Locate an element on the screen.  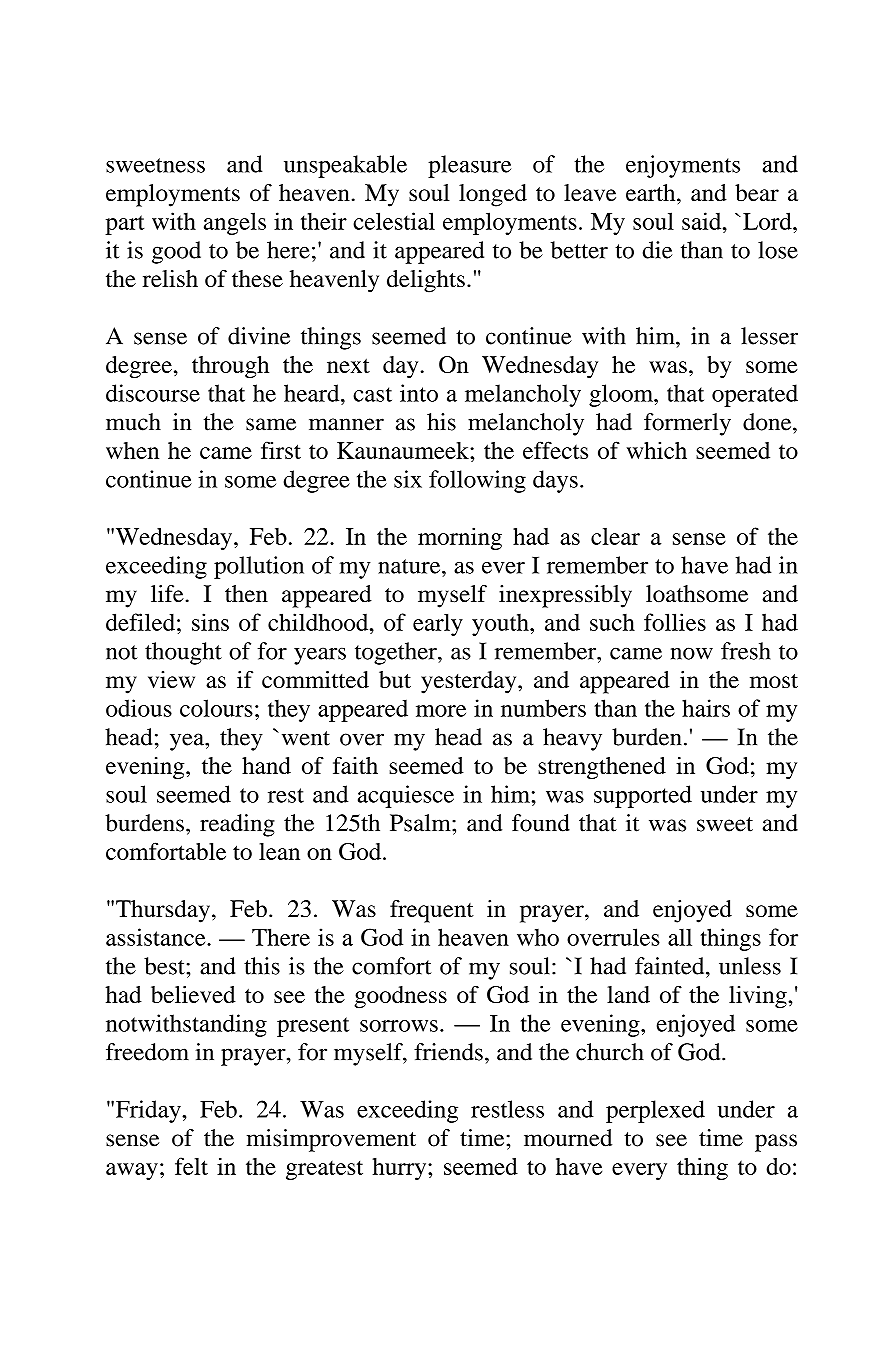
into is located at coordinates (419, 393).
